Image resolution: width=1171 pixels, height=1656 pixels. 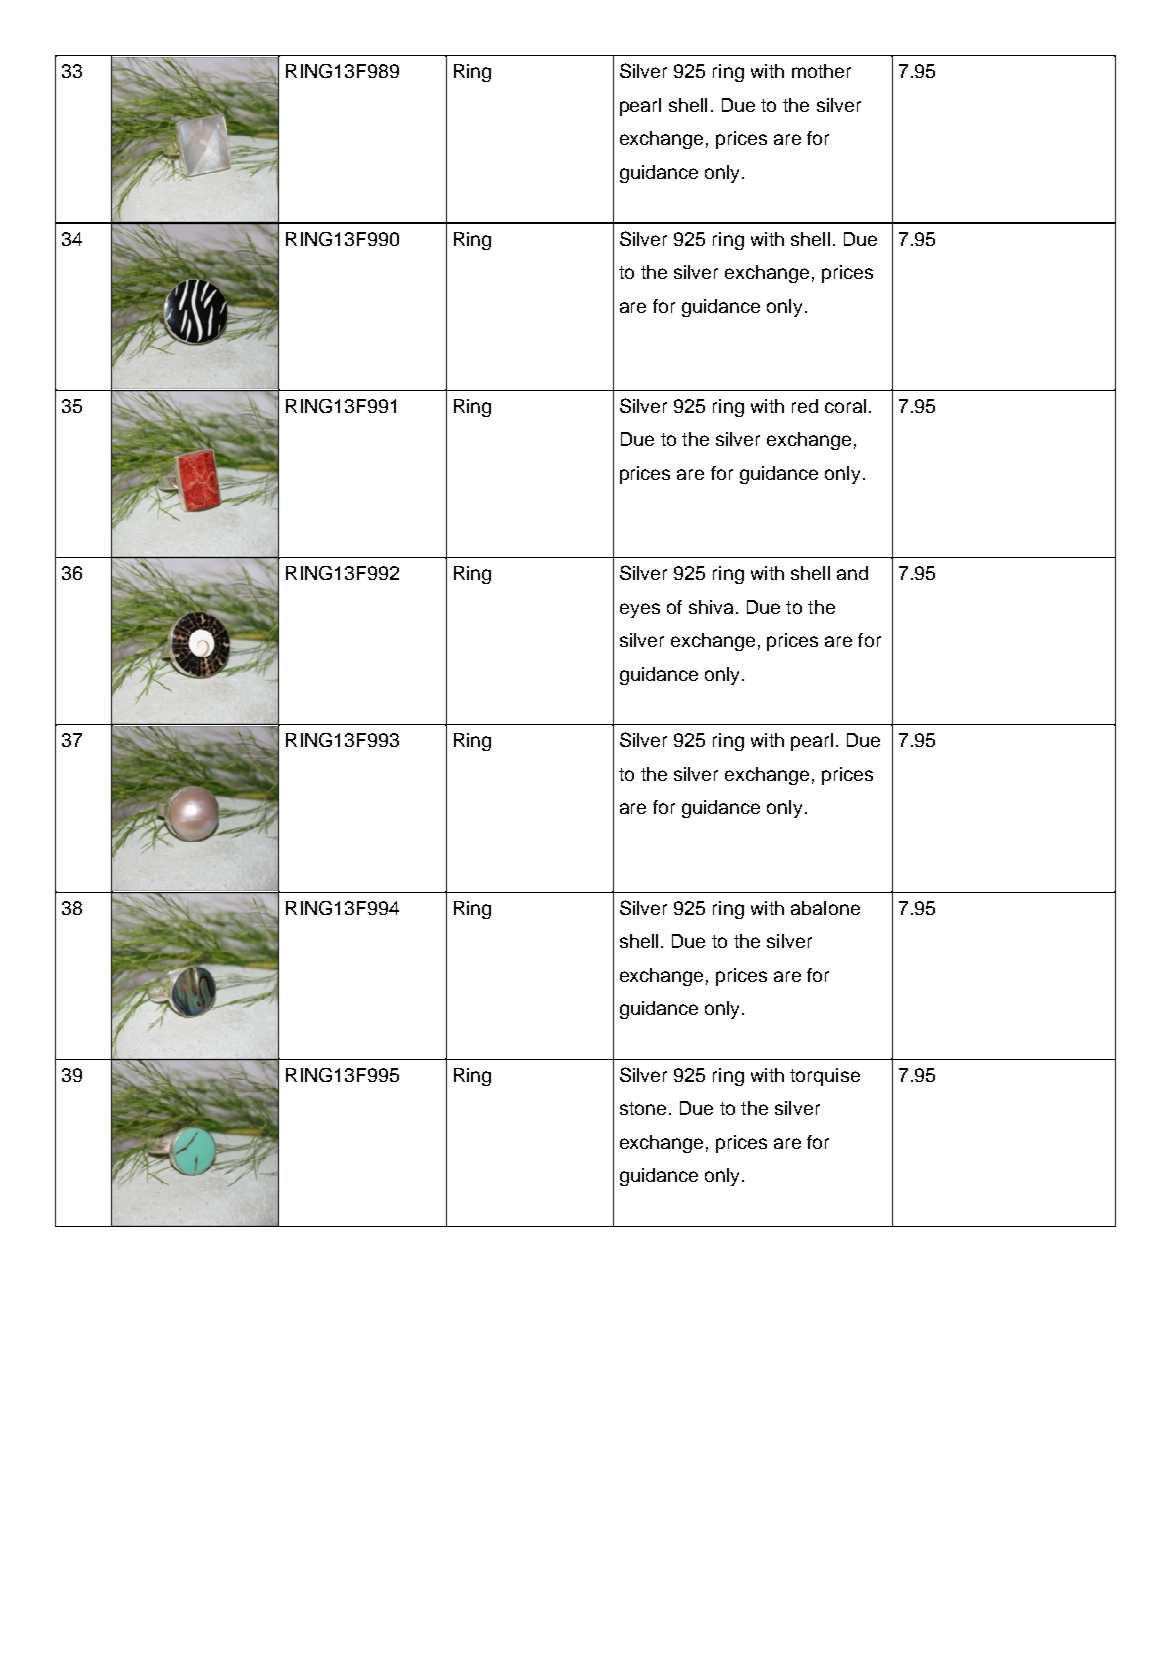 I want to click on and, so click(x=852, y=573).
